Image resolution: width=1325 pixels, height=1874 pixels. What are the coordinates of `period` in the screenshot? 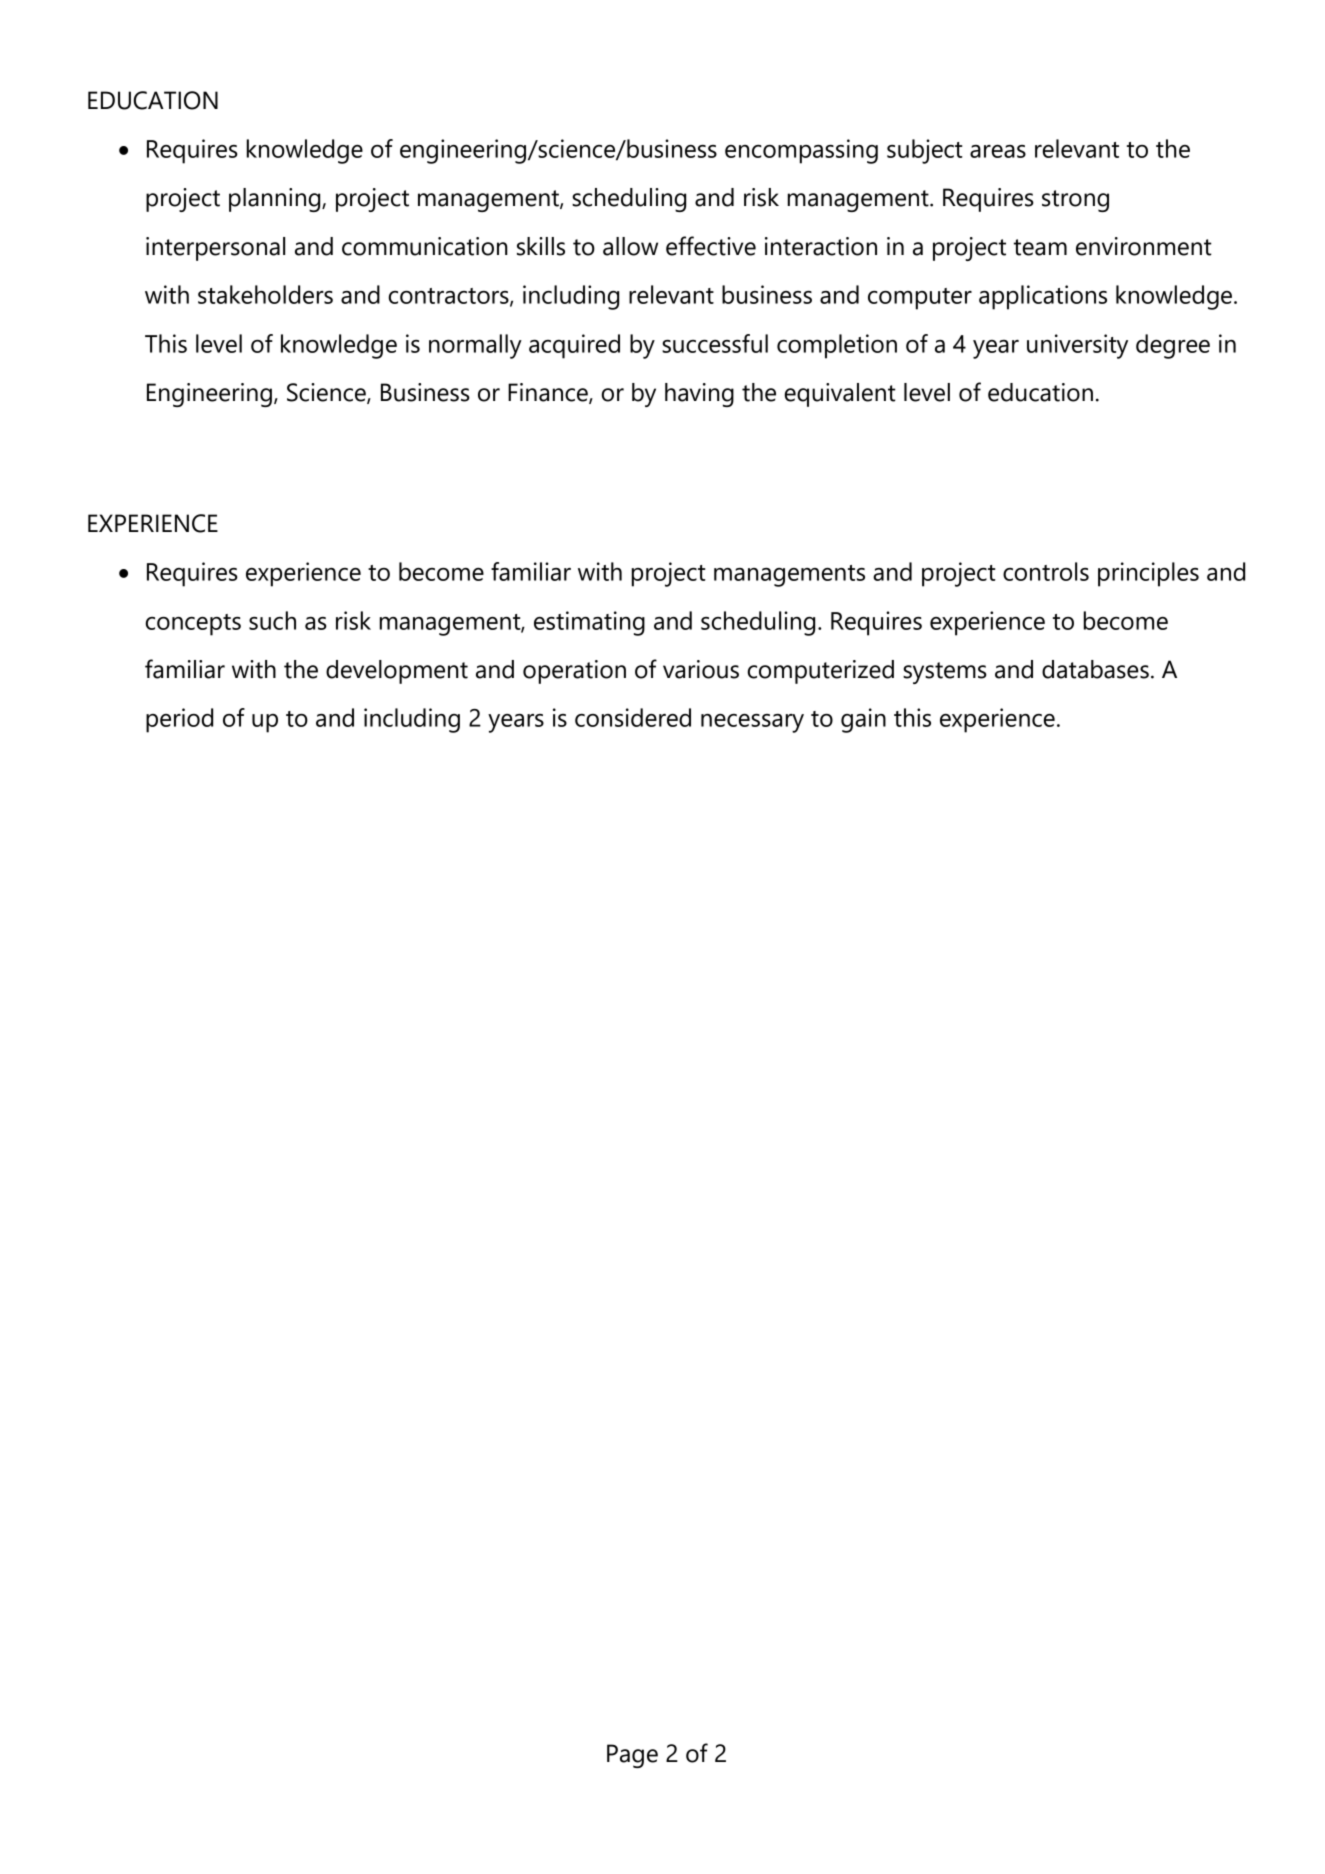 It's located at (179, 720).
